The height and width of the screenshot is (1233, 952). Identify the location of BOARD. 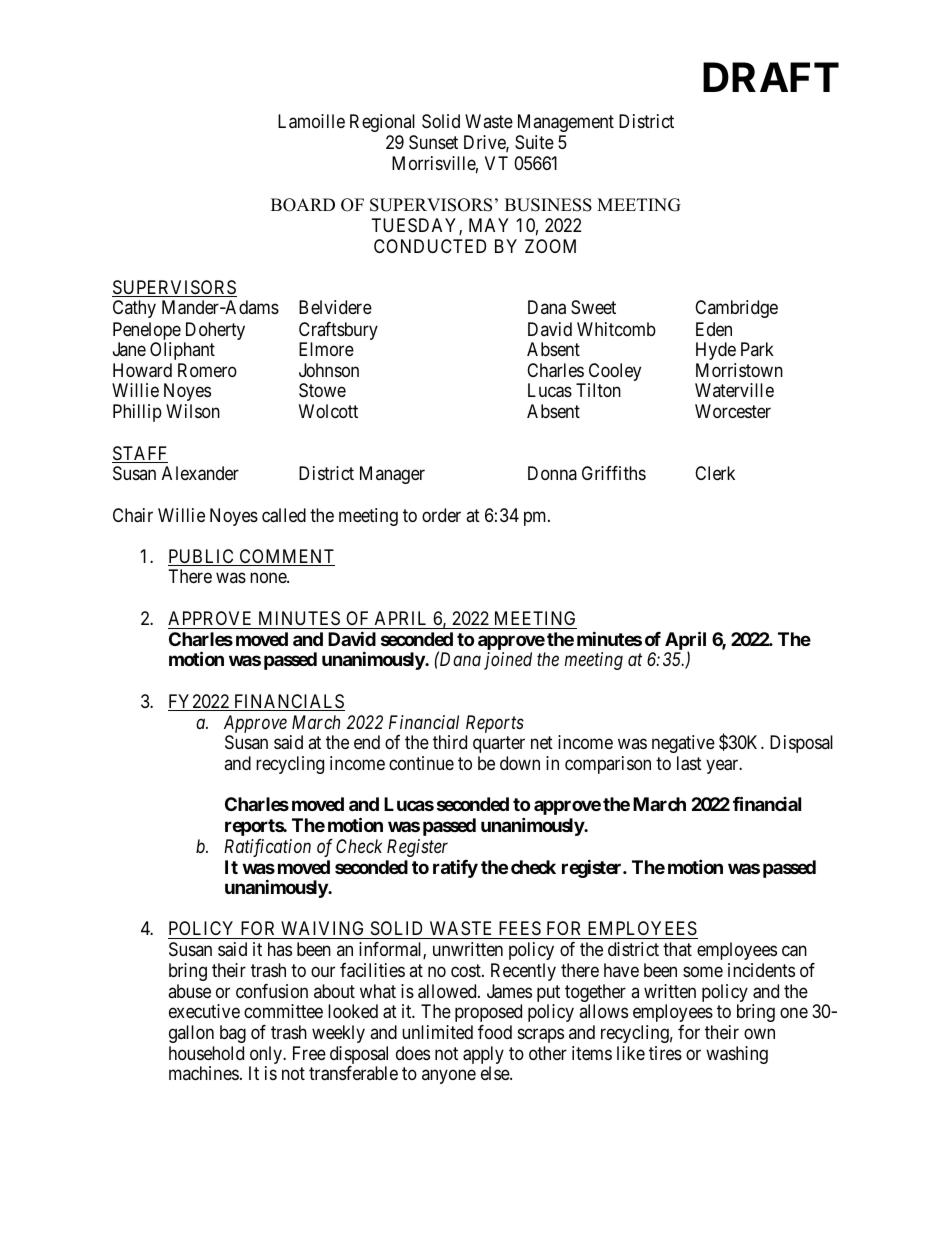
(303, 205).
